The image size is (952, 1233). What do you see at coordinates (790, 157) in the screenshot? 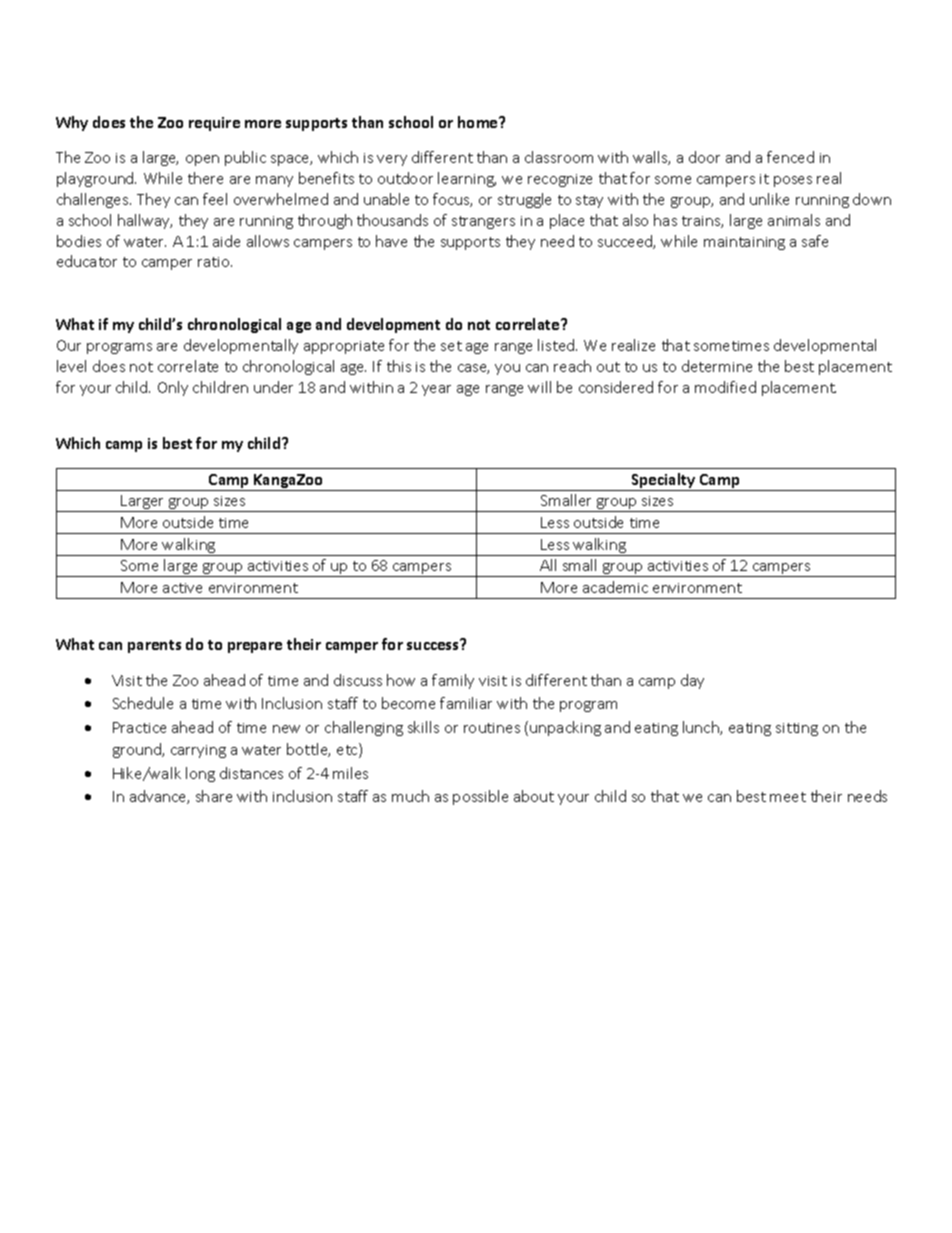
I see `fenced` at bounding box center [790, 157].
